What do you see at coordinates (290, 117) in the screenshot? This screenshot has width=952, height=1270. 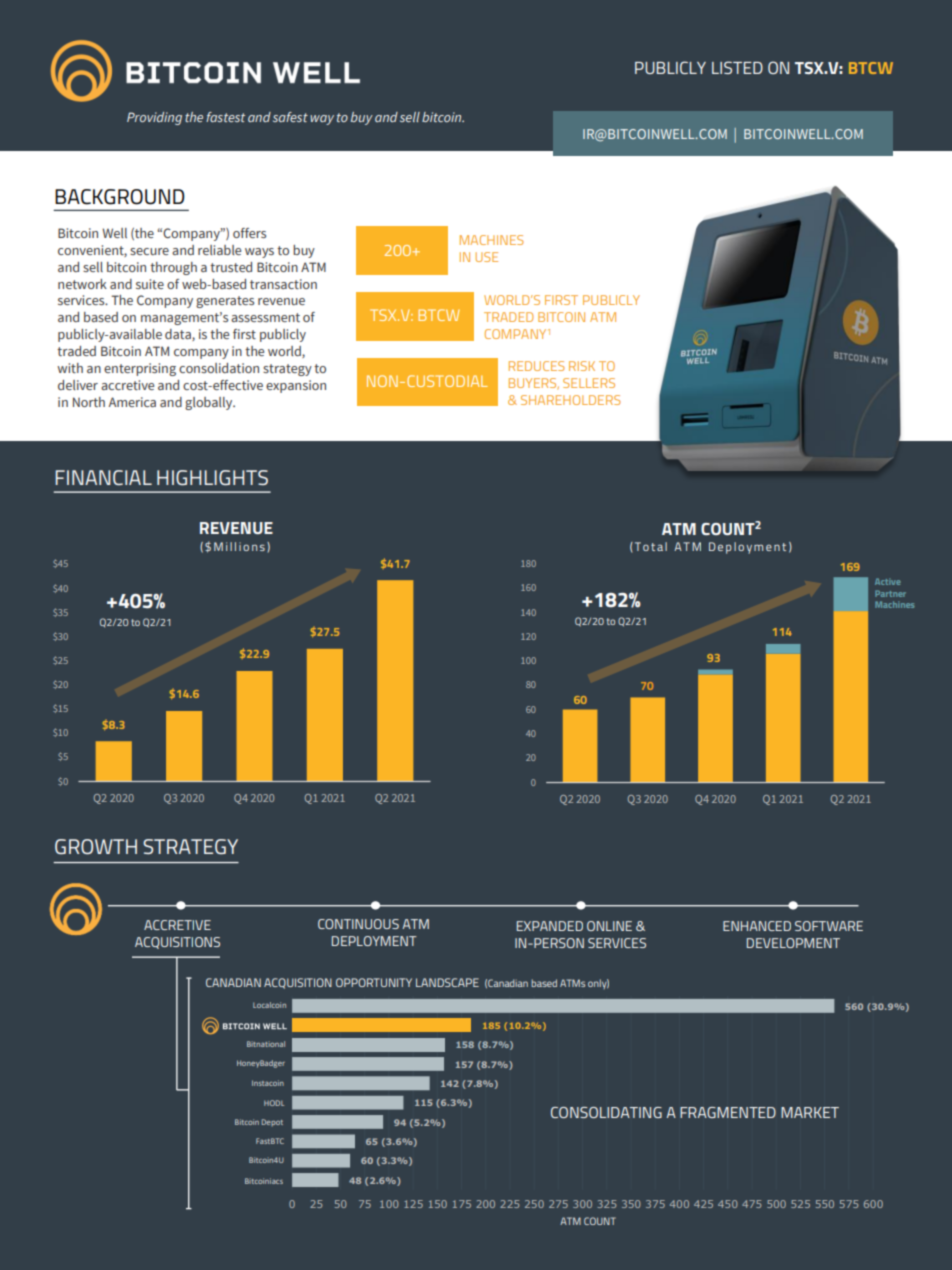 I see `safest` at bounding box center [290, 117].
